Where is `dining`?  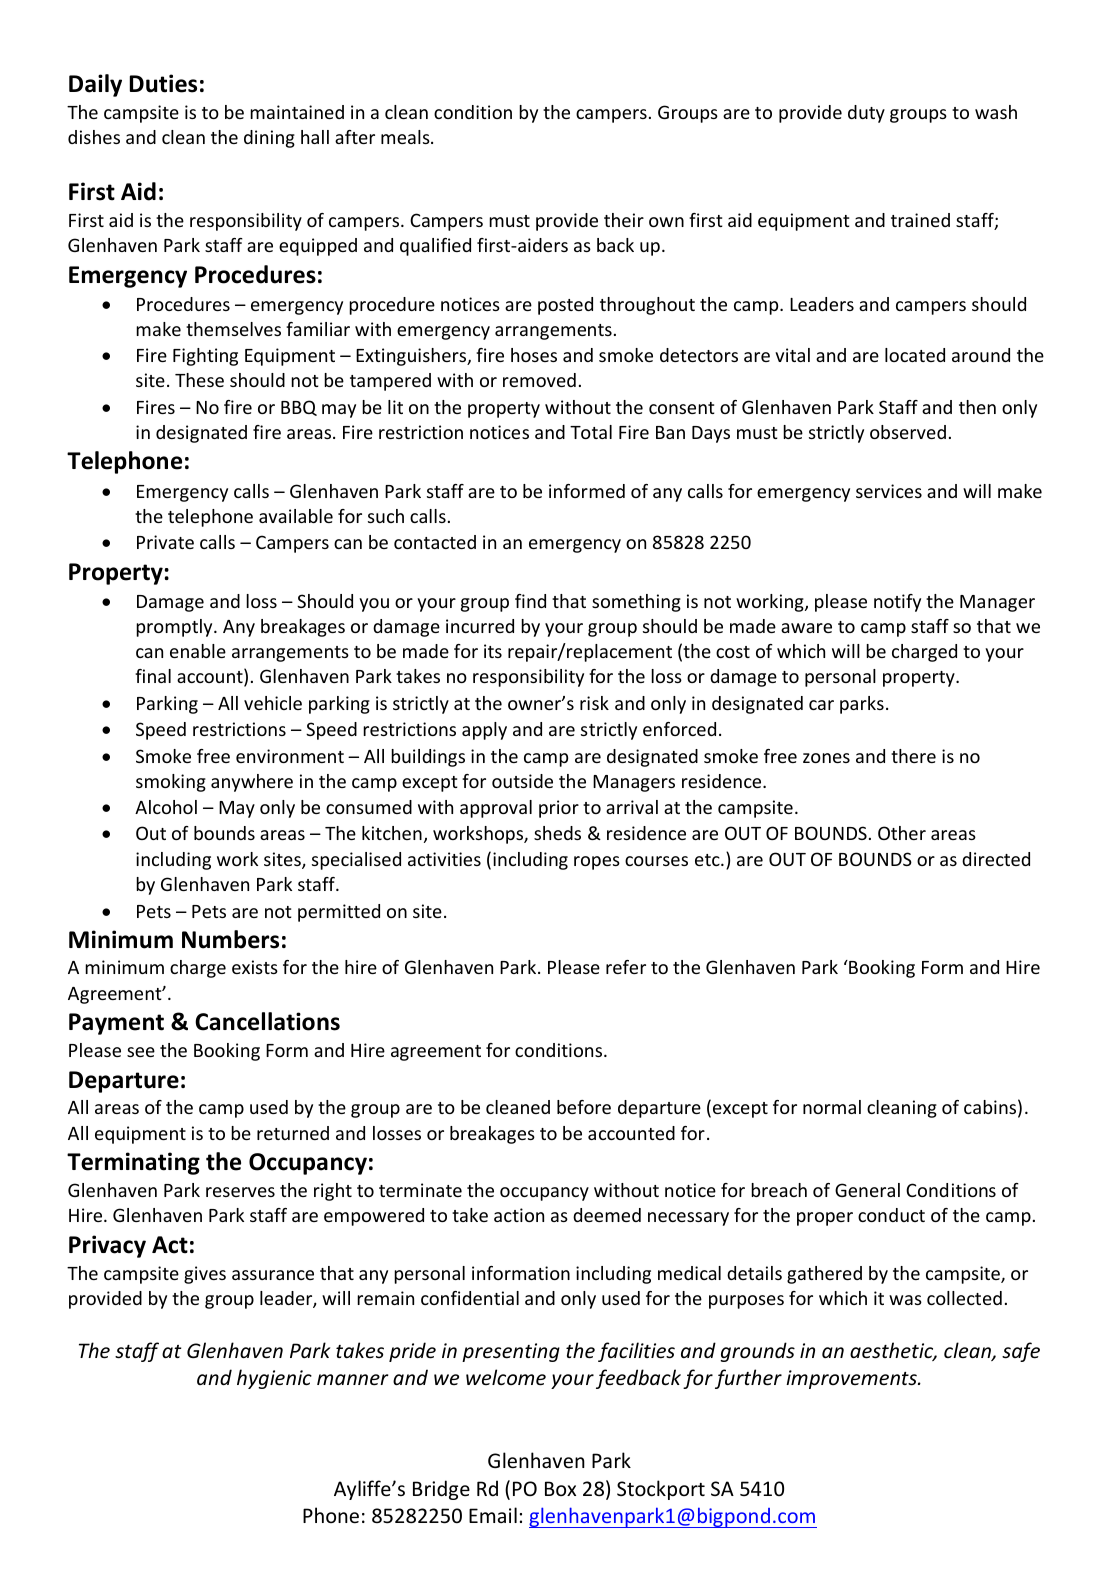
dining is located at coordinates (269, 139).
